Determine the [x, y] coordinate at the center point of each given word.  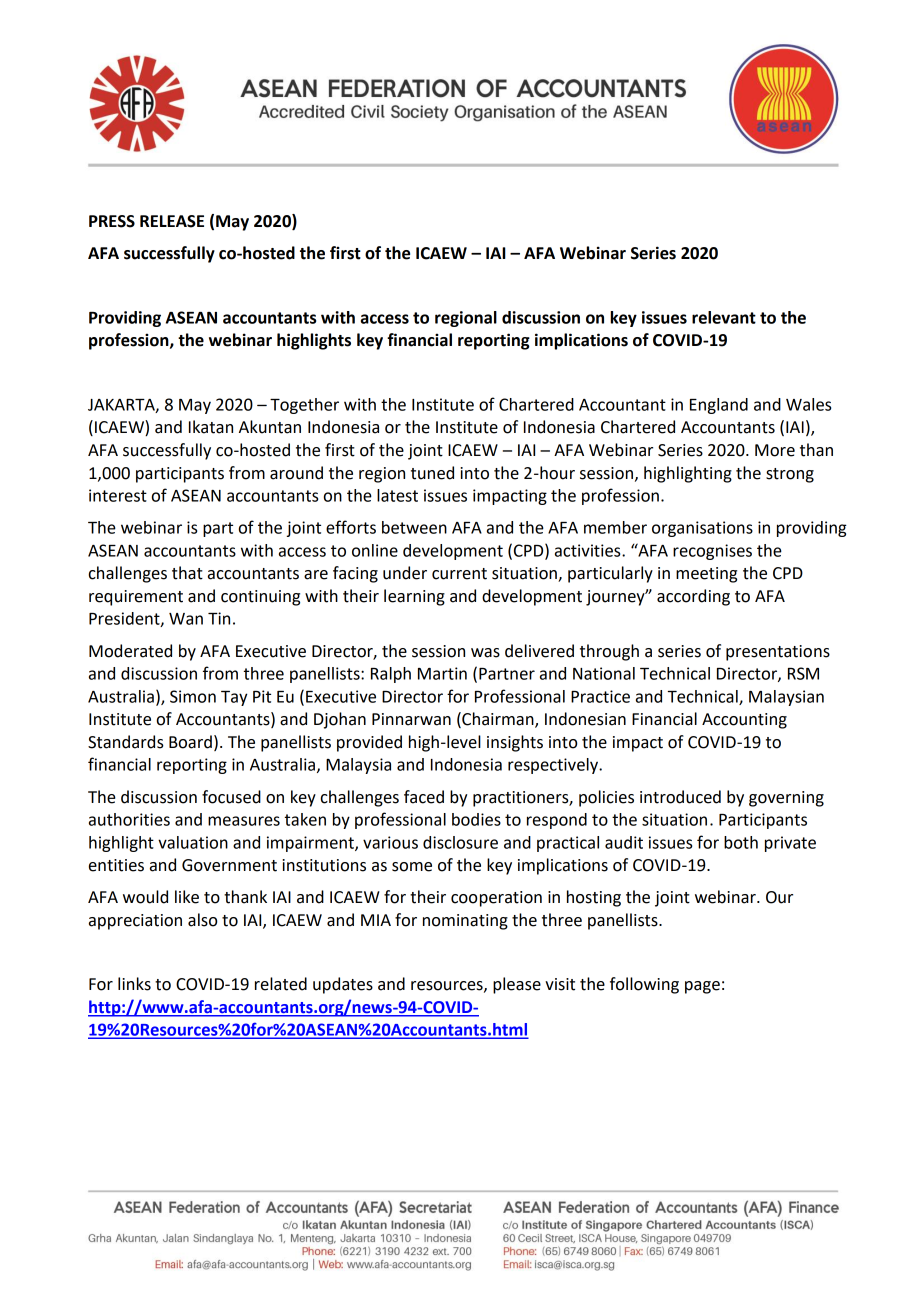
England [719, 406]
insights [515, 743]
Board [190, 742]
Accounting [744, 721]
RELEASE [172, 221]
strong [790, 475]
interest [118, 495]
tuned [432, 473]
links [134, 984]
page [702, 987]
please [517, 985]
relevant [724, 317]
